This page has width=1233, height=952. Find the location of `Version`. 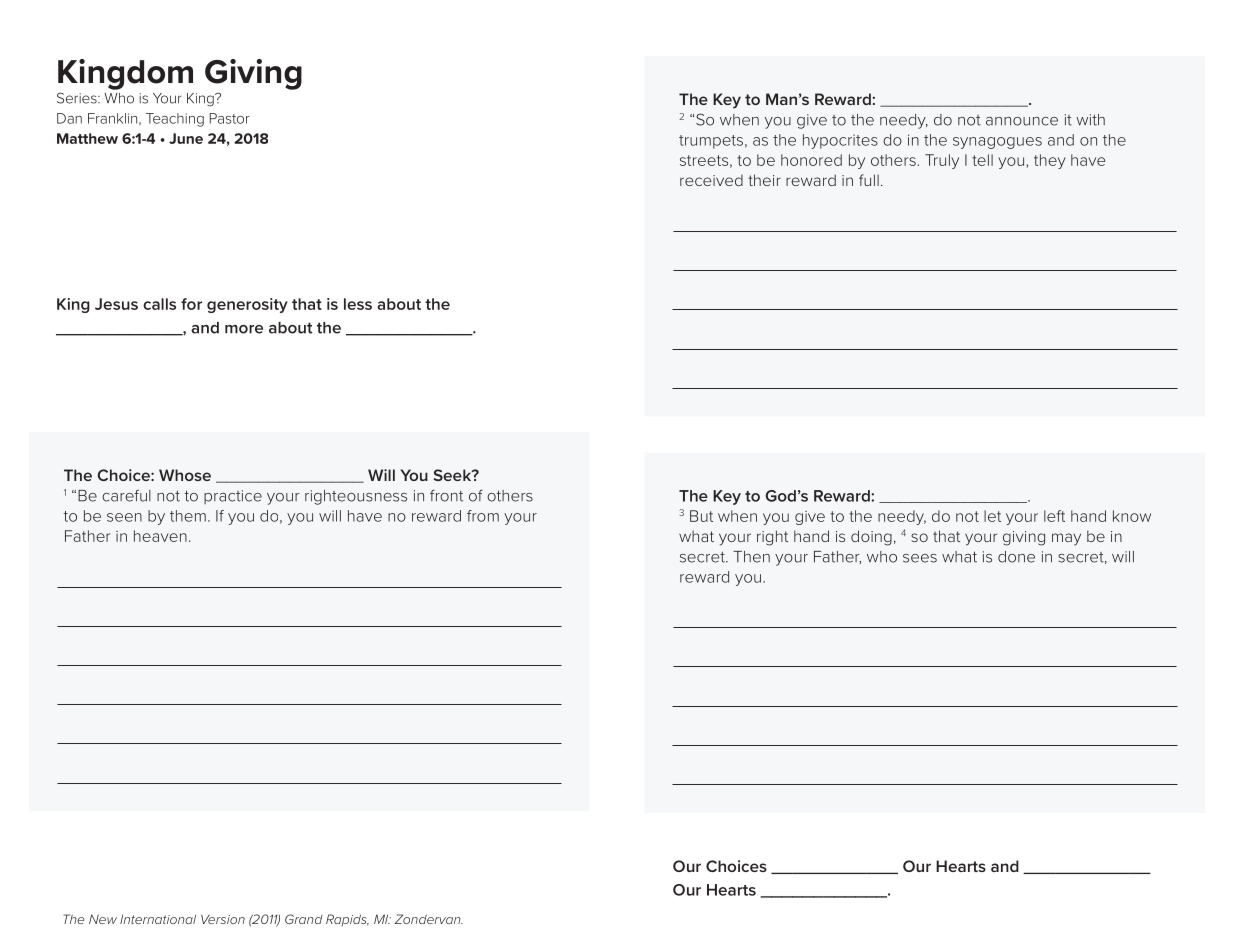

Version is located at coordinates (223, 919).
